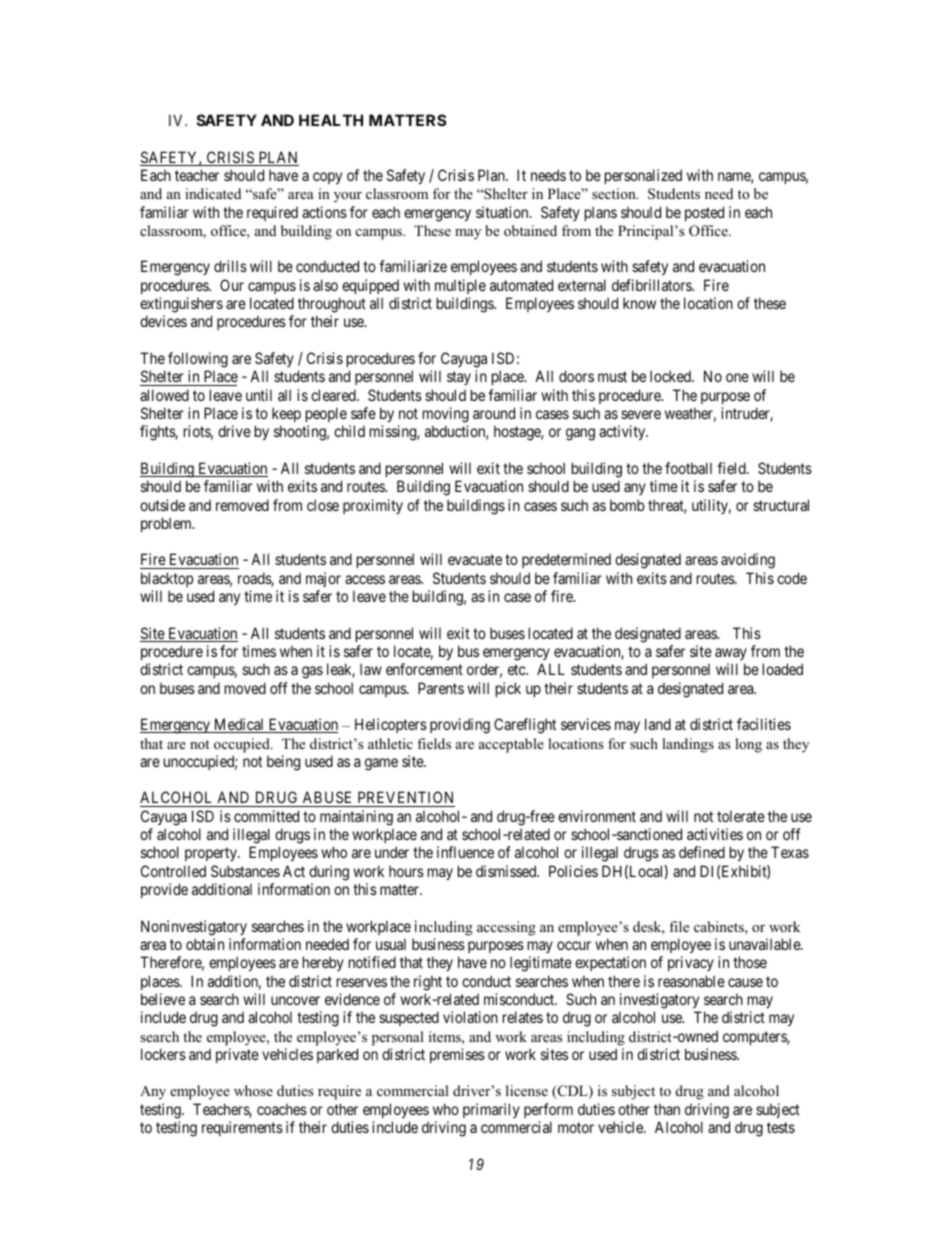  I want to click on whose, so click(253, 1090).
